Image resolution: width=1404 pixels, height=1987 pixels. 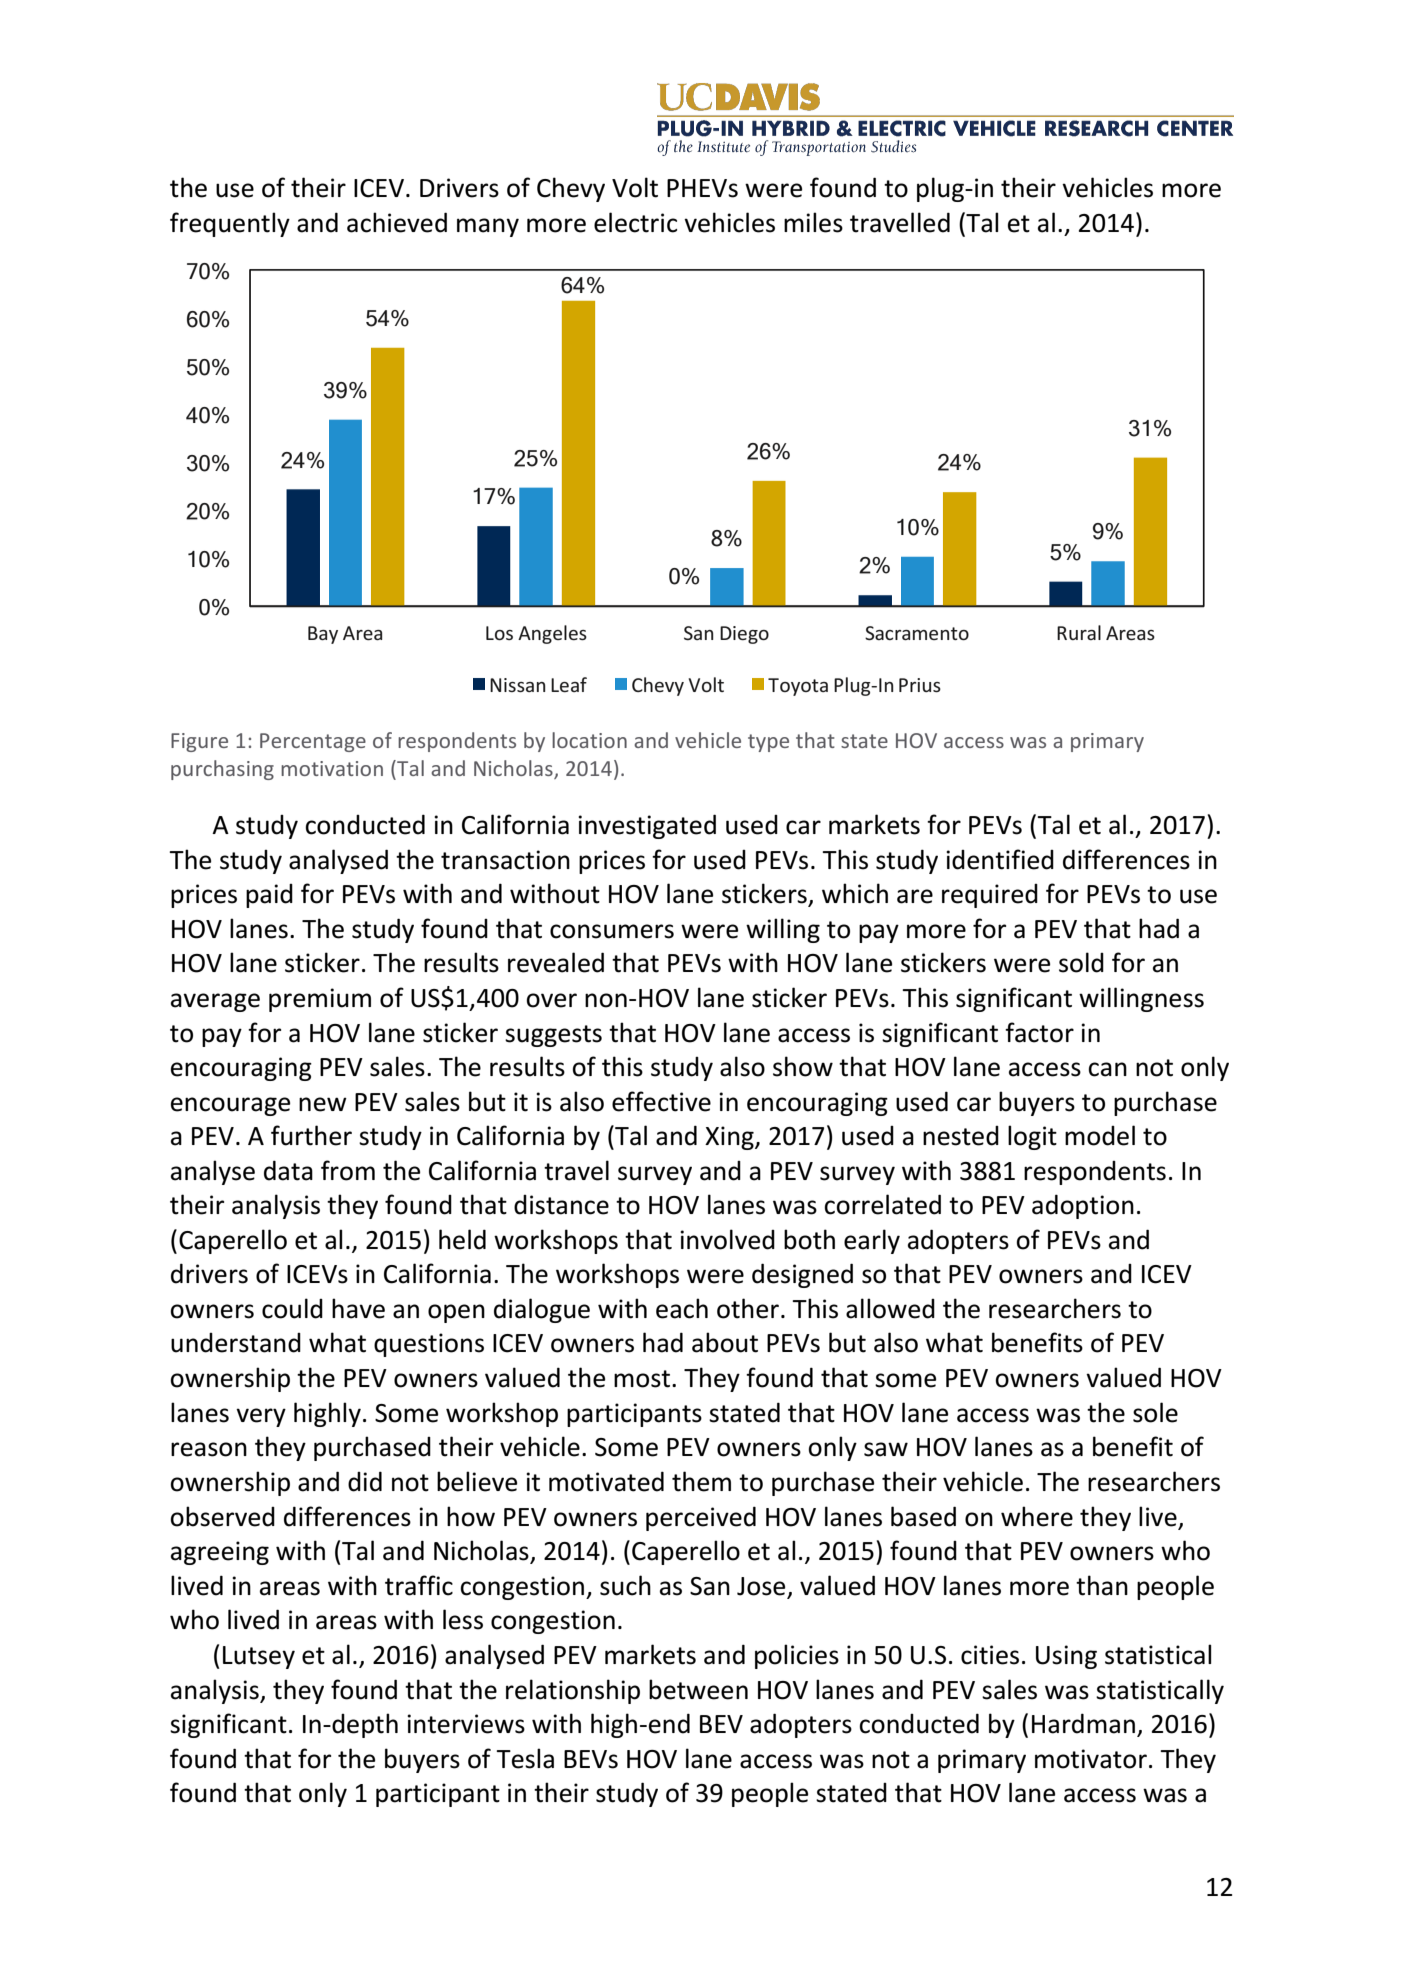 What do you see at coordinates (1083, 1206) in the document?
I see `adoption` at bounding box center [1083, 1206].
